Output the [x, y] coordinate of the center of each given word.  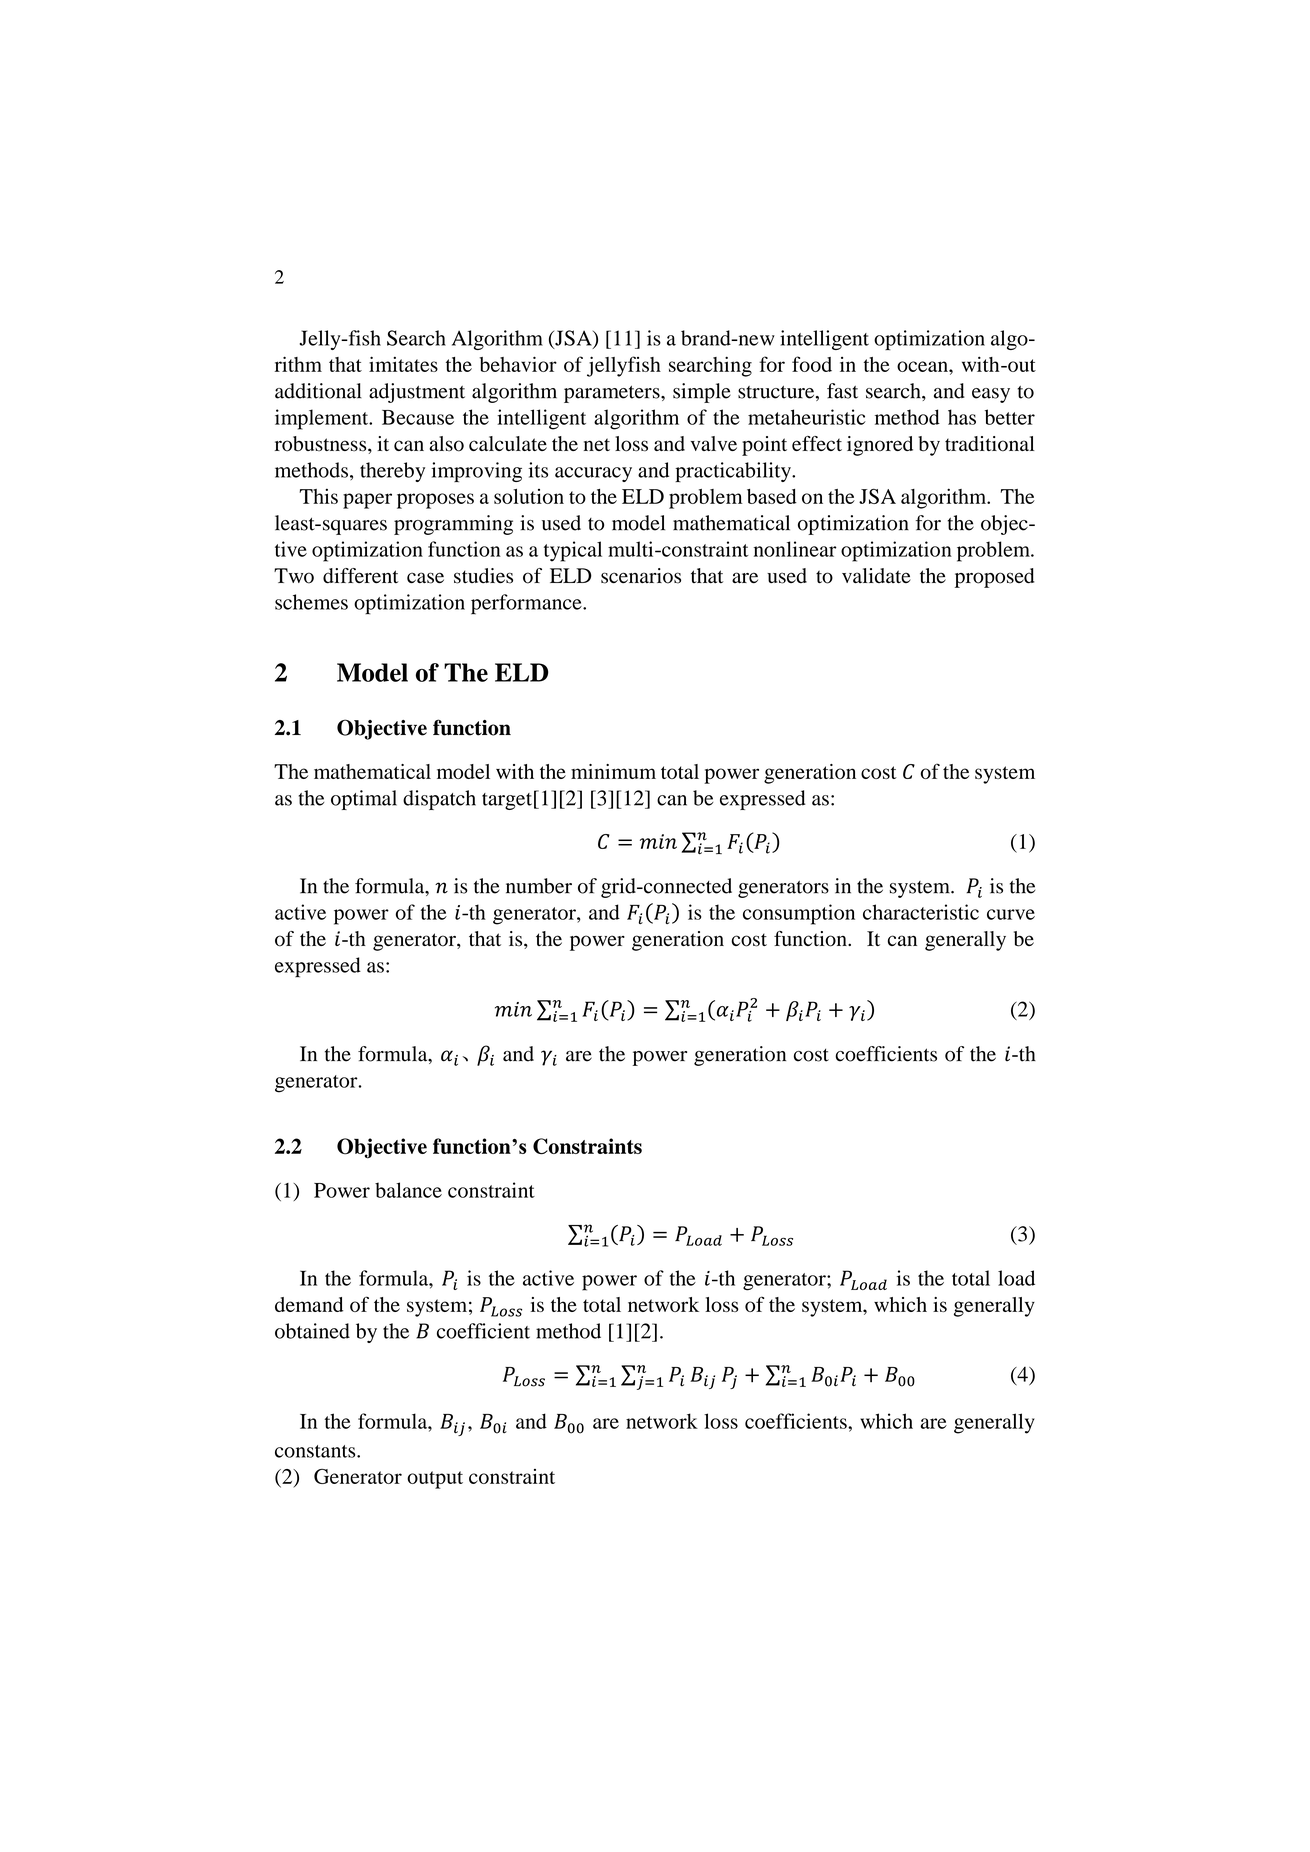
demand [309, 1304]
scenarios [641, 576]
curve [1011, 914]
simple [702, 393]
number [539, 886]
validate [876, 575]
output [435, 1480]
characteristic [921, 912]
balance [408, 1190]
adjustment [417, 393]
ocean [923, 366]
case [425, 578]
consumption [799, 914]
